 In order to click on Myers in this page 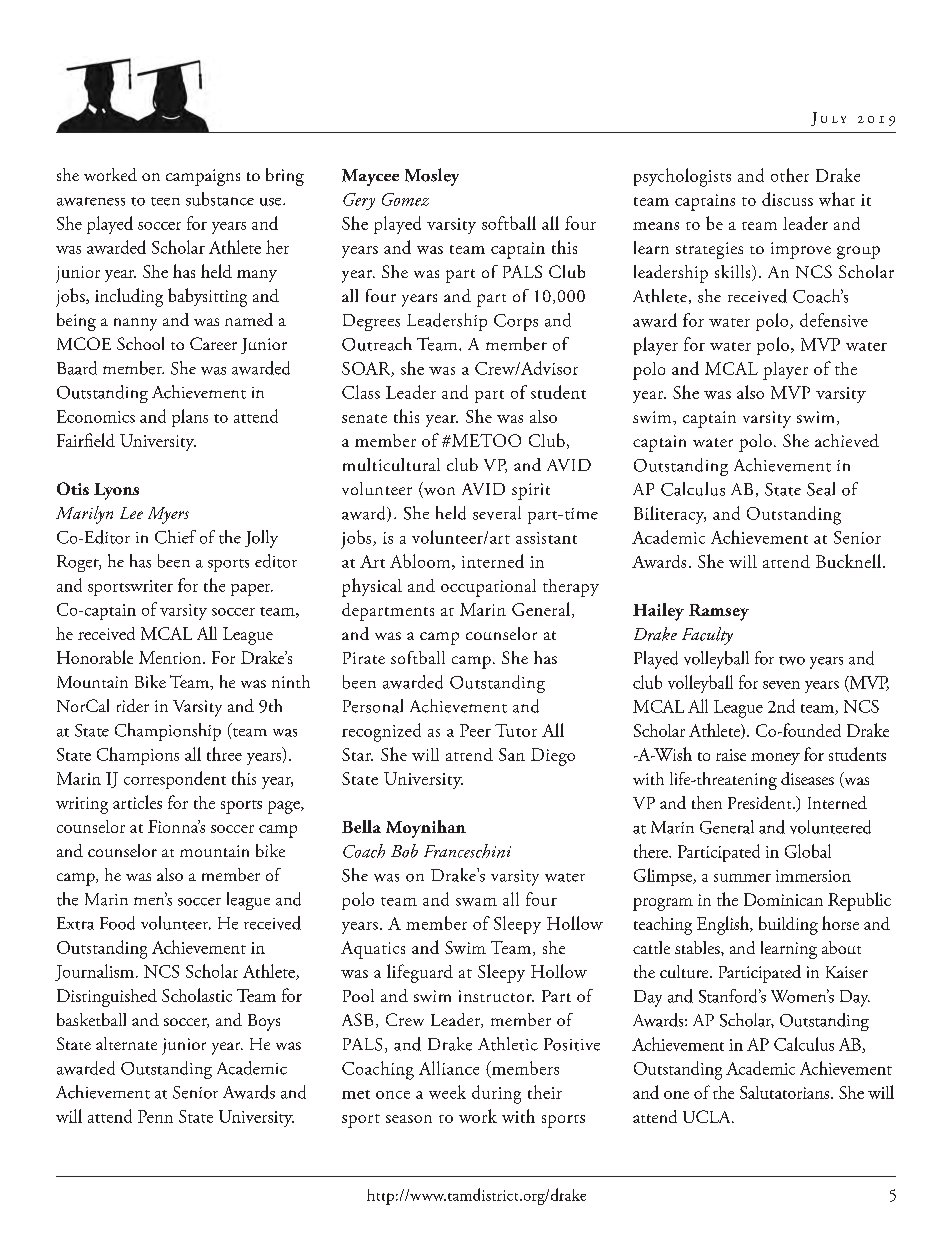, I will do `click(168, 515)`.
